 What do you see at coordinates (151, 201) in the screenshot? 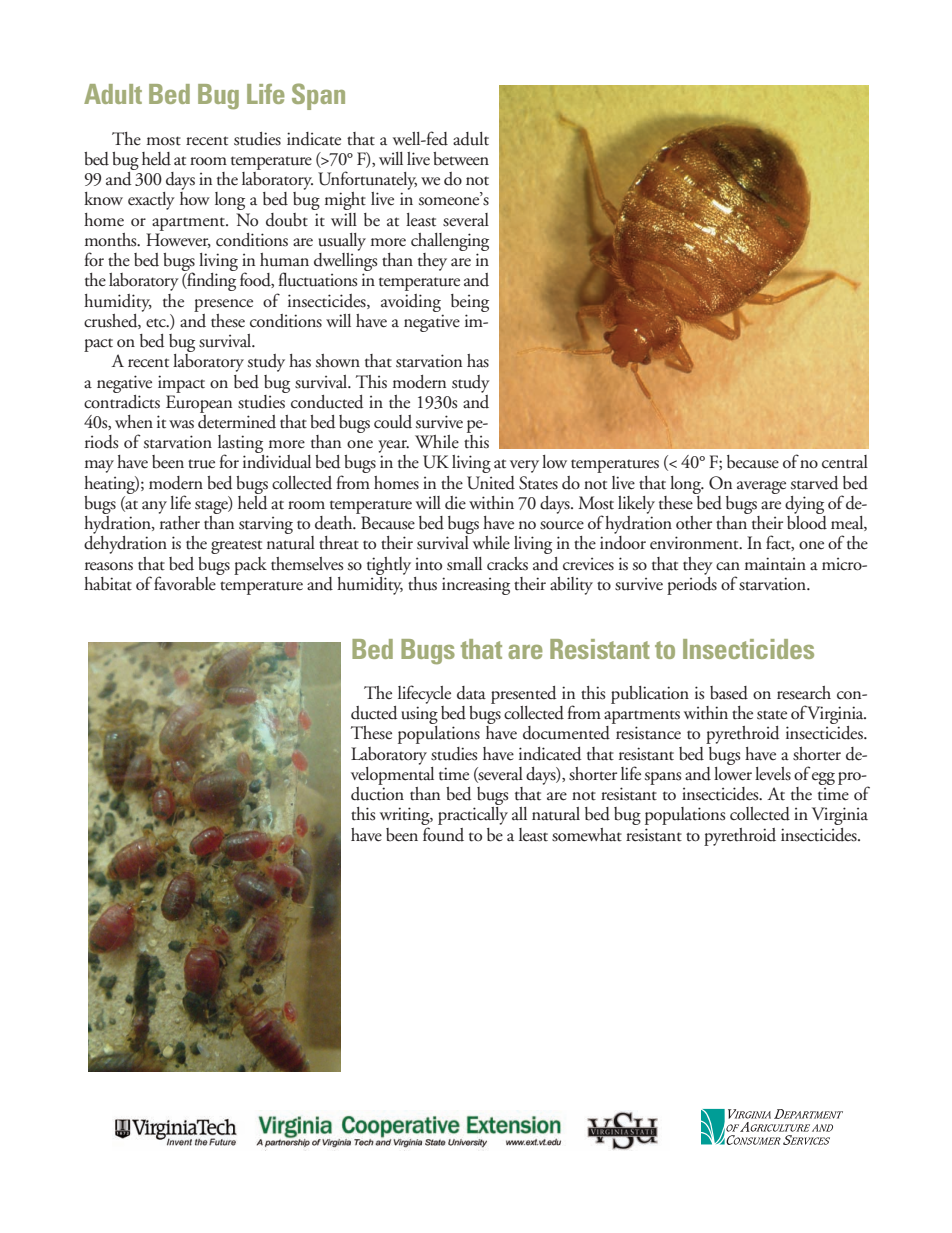
I see `exactly` at bounding box center [151, 201].
